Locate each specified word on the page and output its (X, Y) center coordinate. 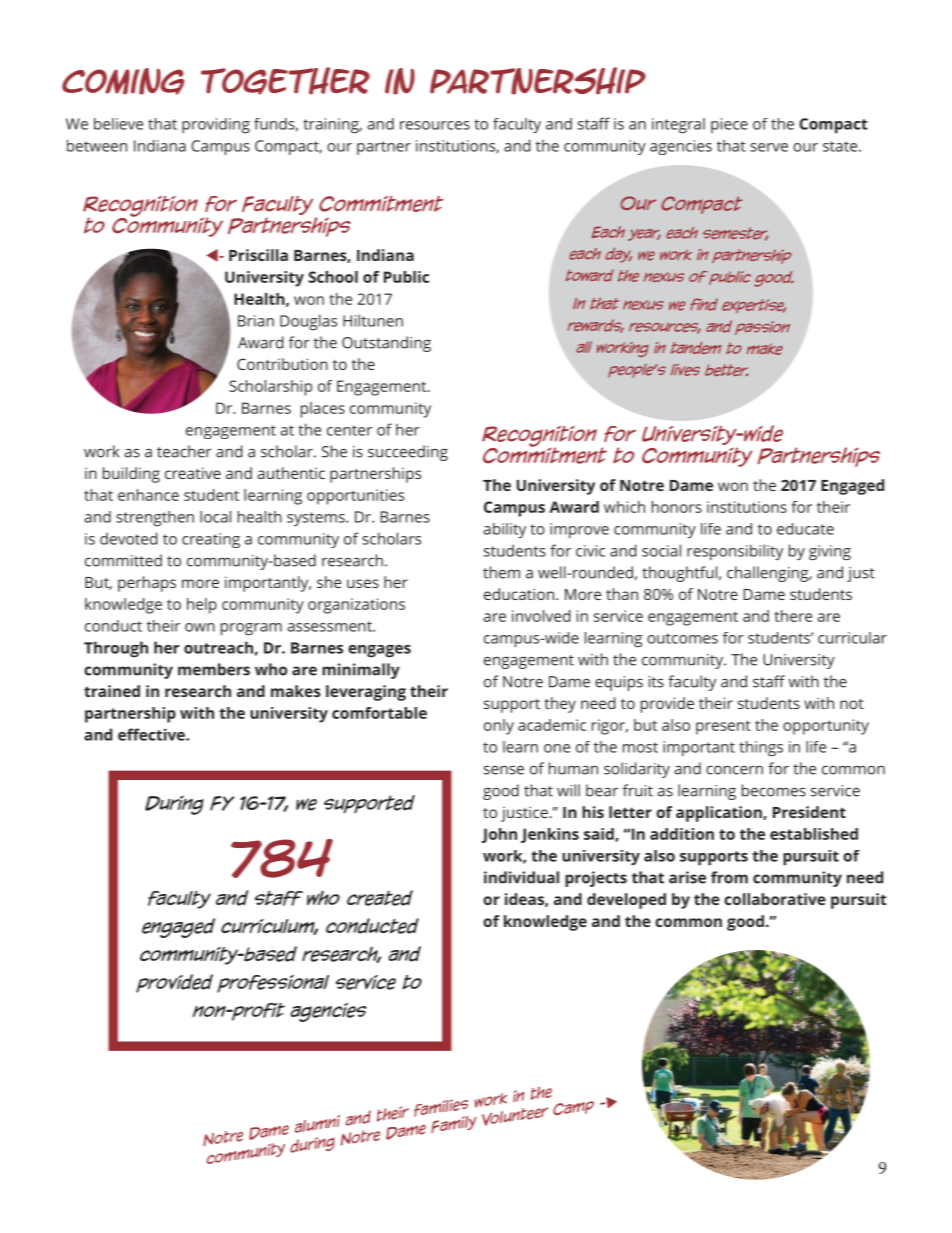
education (519, 594)
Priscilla (258, 255)
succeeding (408, 453)
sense (504, 770)
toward (590, 275)
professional (273, 984)
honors (677, 507)
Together (285, 81)
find (704, 304)
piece (729, 125)
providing (216, 126)
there (793, 616)
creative (193, 473)
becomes (774, 790)
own (200, 627)
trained (112, 691)
